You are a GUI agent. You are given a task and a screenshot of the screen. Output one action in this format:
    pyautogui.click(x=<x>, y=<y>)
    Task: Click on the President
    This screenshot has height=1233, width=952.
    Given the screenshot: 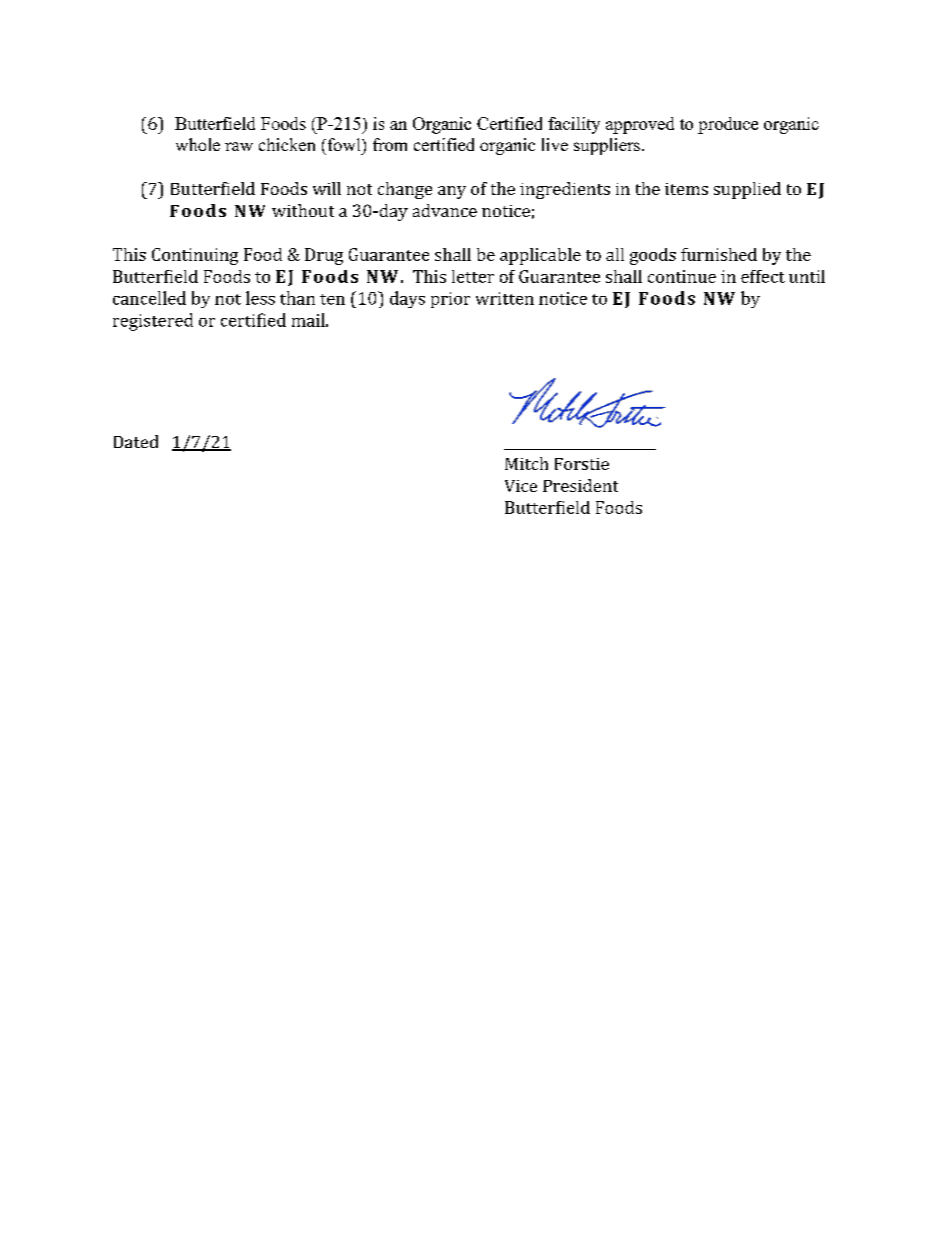 What is the action you would take?
    pyautogui.click(x=580, y=485)
